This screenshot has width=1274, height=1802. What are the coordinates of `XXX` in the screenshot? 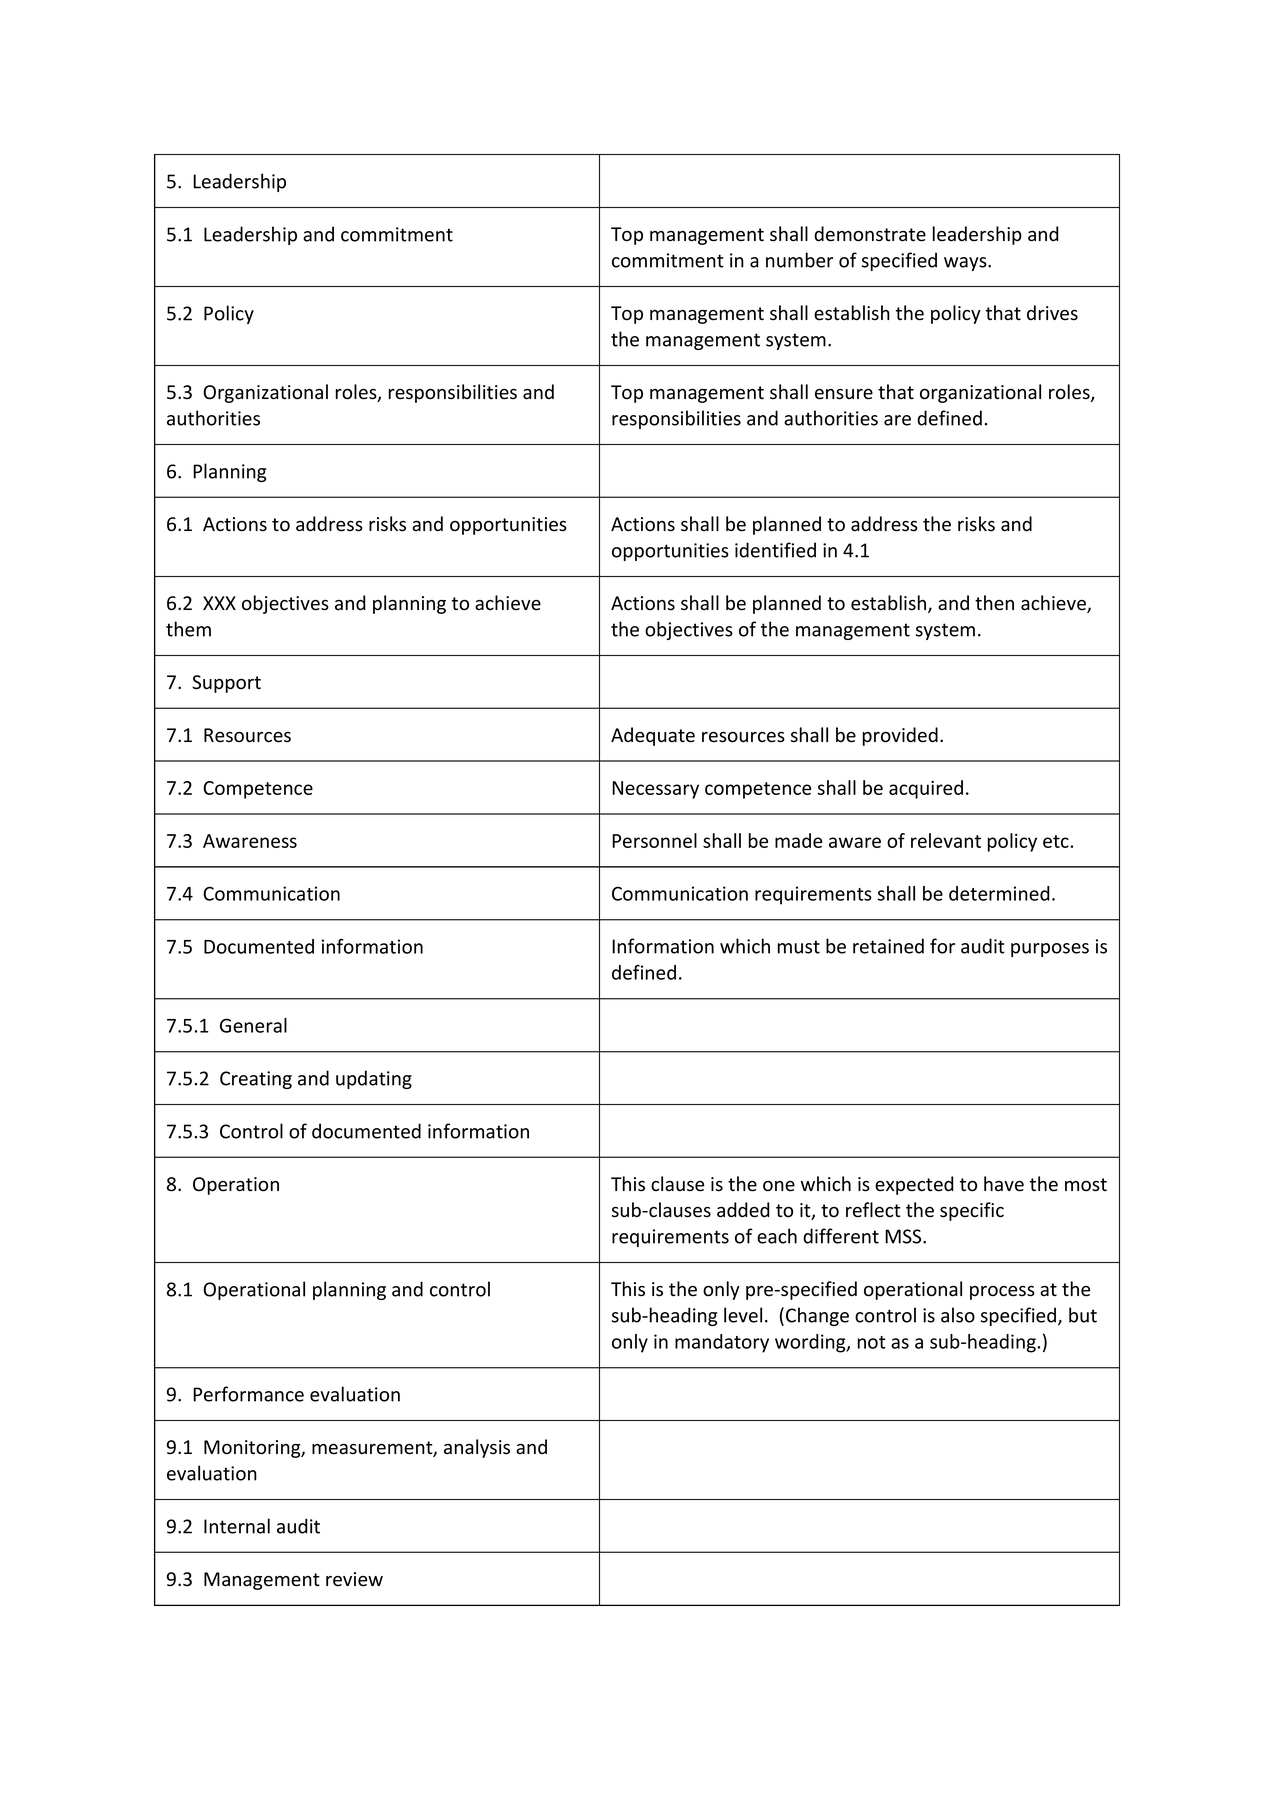 It's located at (219, 603).
